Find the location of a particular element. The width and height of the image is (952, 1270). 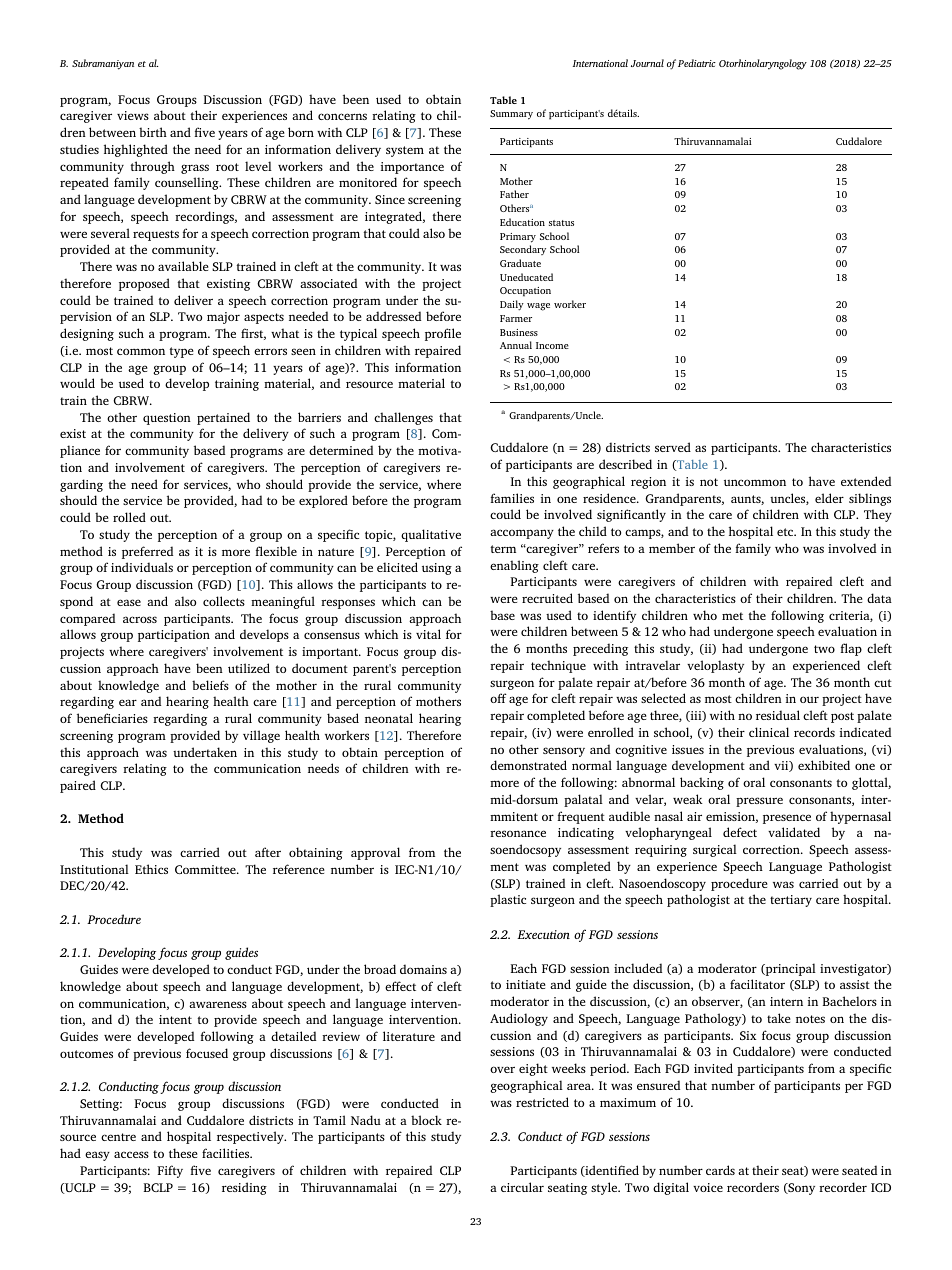

Ethics is located at coordinates (151, 869).
